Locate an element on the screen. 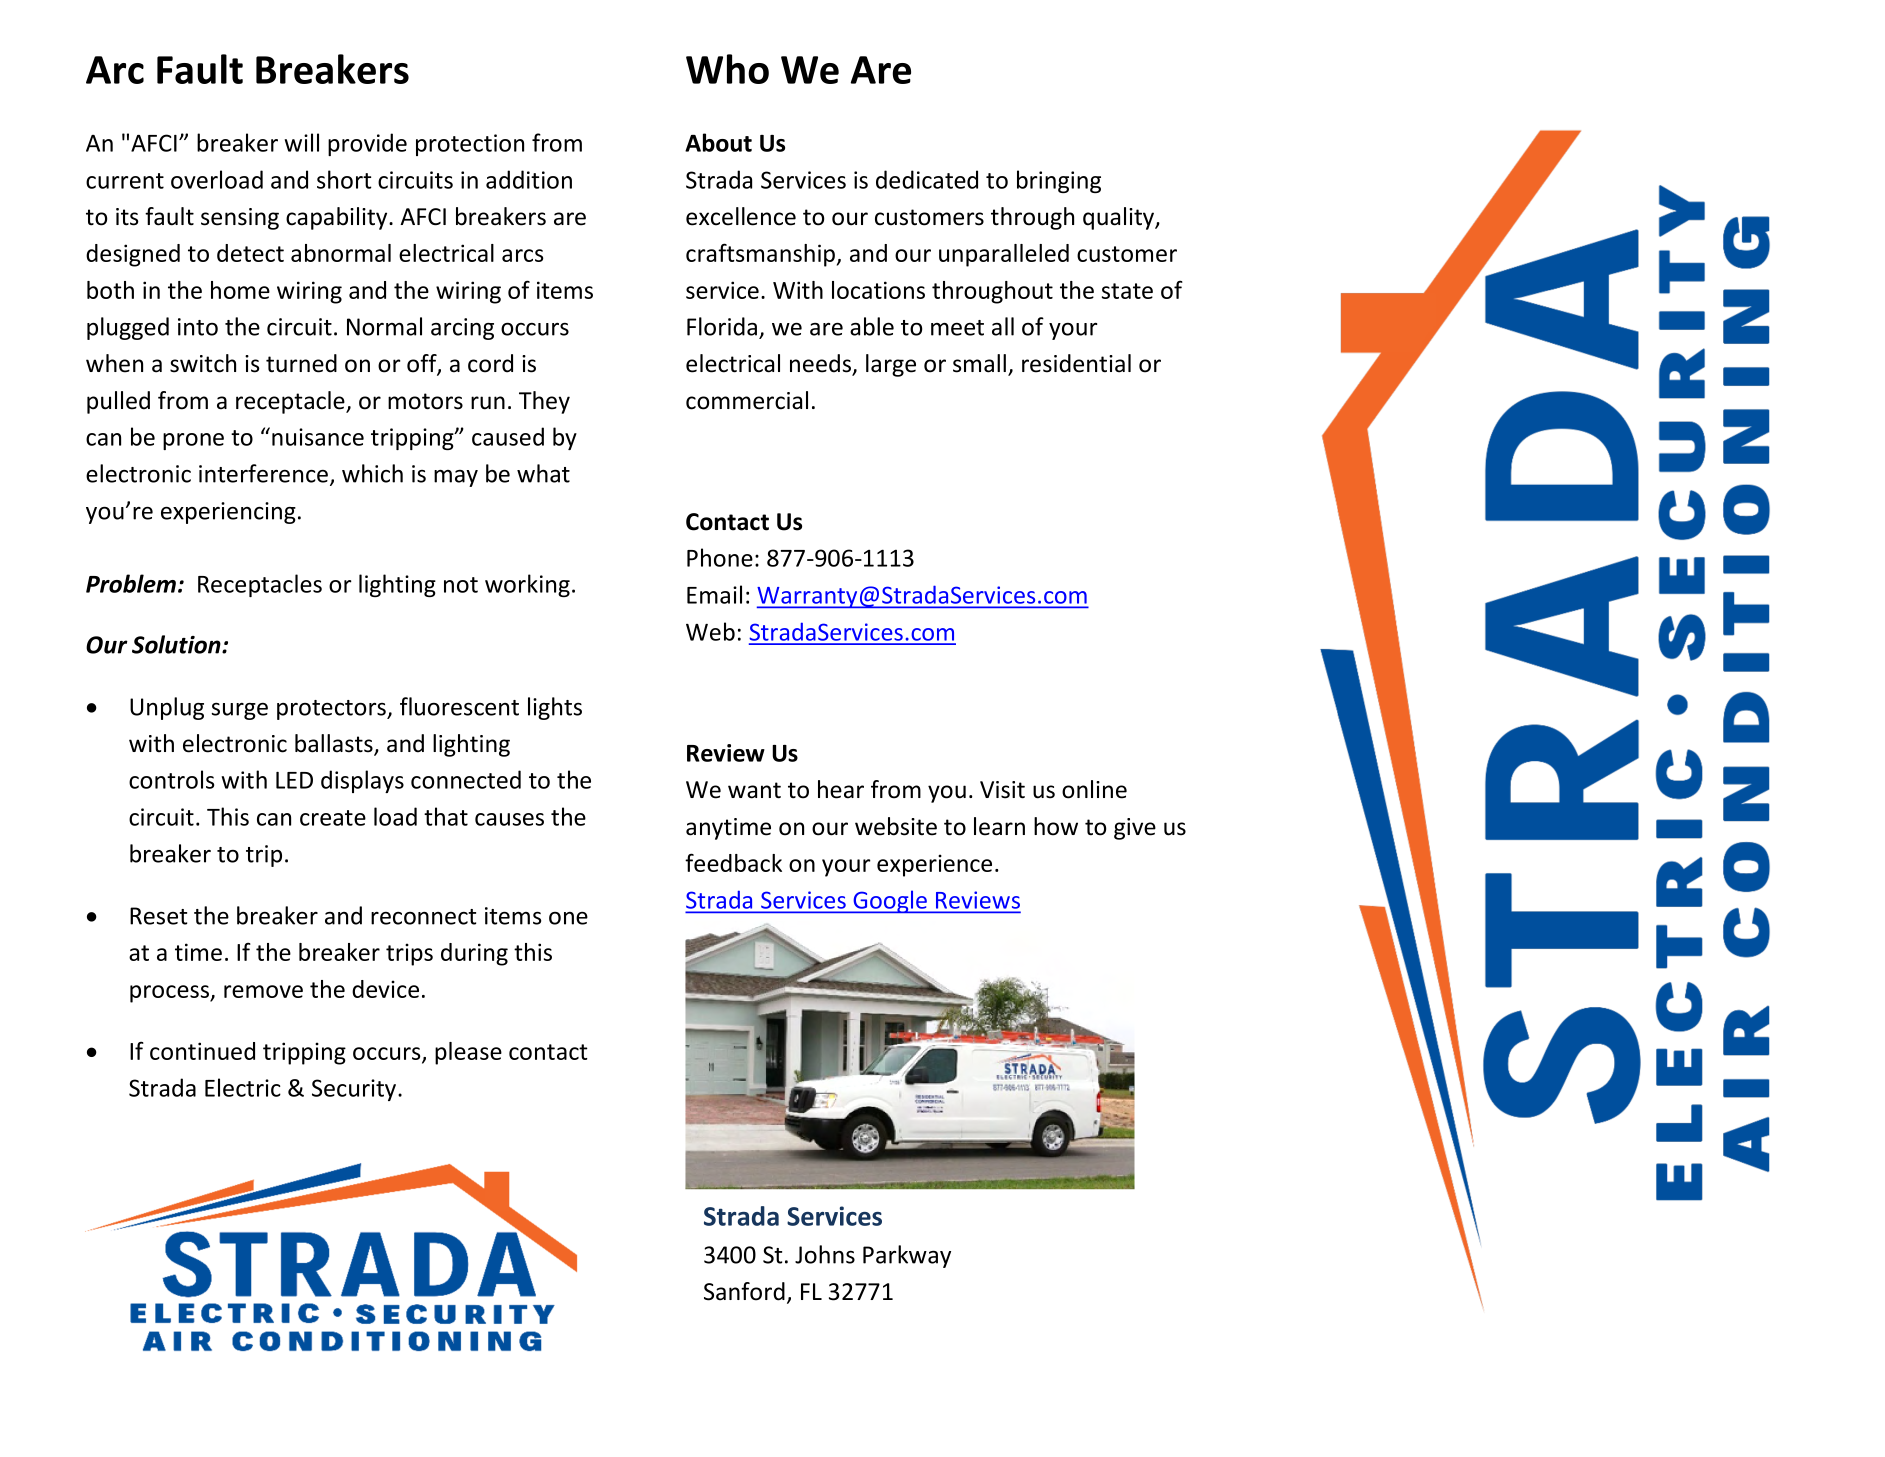 Image resolution: width=1885 pixels, height=1457 pixels. Google is located at coordinates (890, 901).
